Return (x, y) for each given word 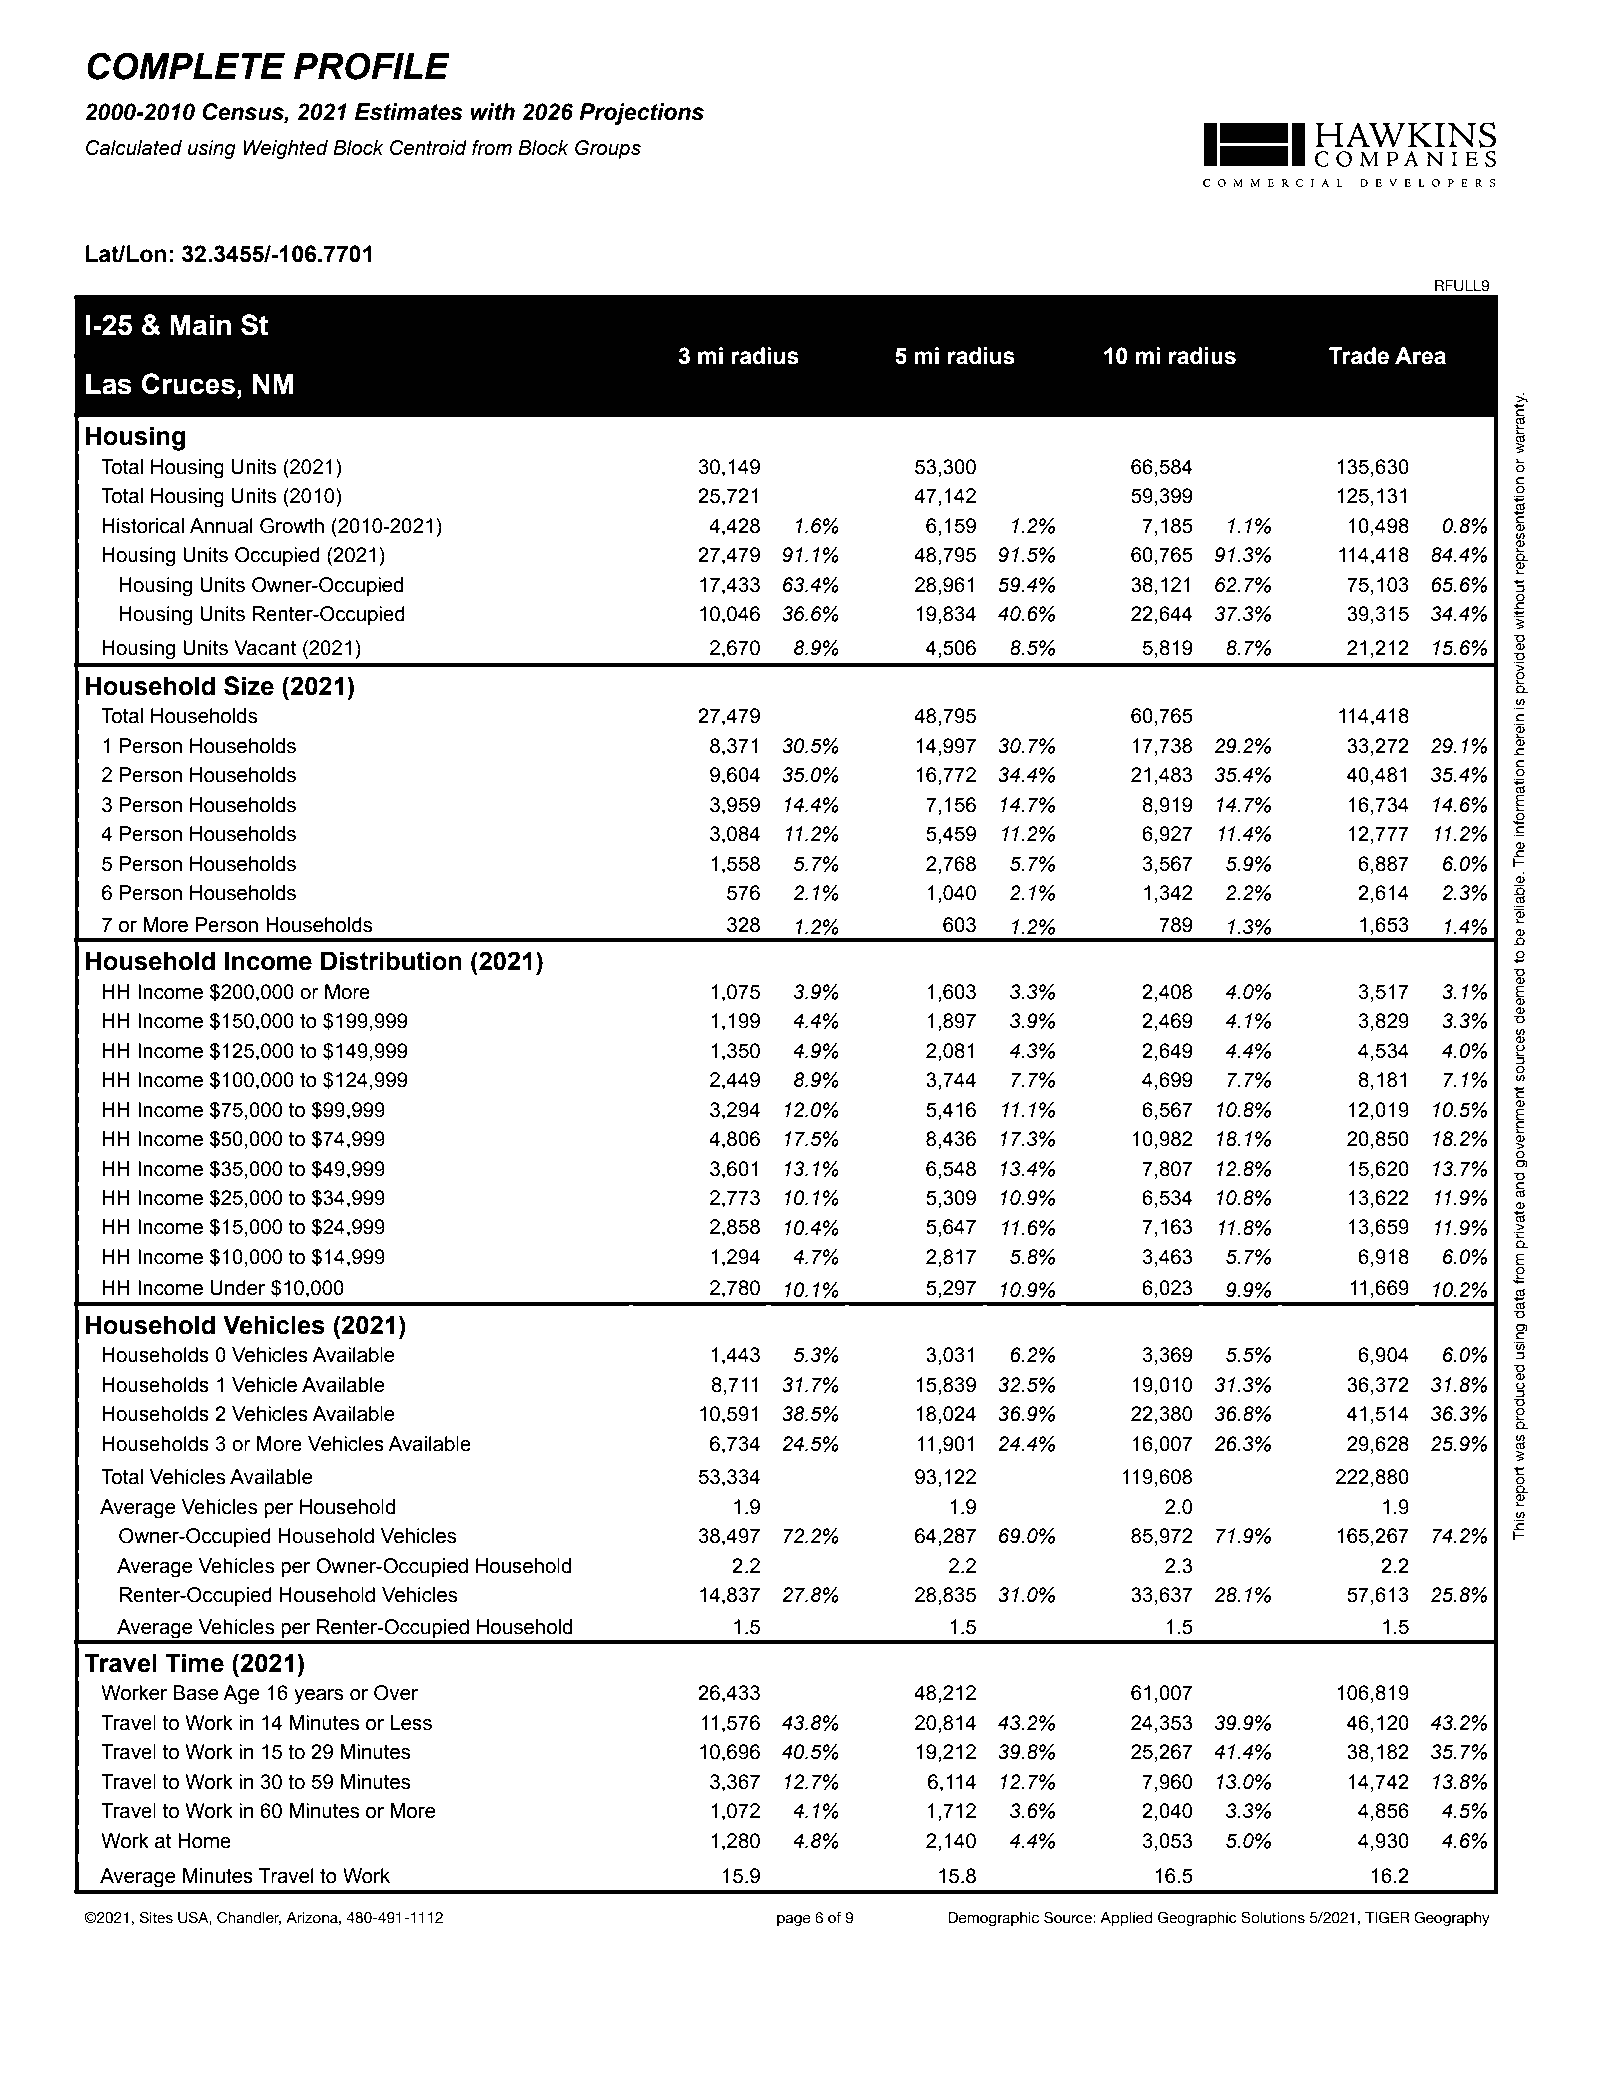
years (319, 1697)
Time (194, 1663)
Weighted (285, 149)
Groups (608, 149)
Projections (641, 114)
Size (249, 686)
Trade (1359, 356)
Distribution (391, 961)
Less (411, 1723)
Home (204, 1841)
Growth (292, 526)
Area (1420, 356)
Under (238, 1288)
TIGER (1387, 1917)
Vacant (265, 648)
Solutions (1273, 1917)
